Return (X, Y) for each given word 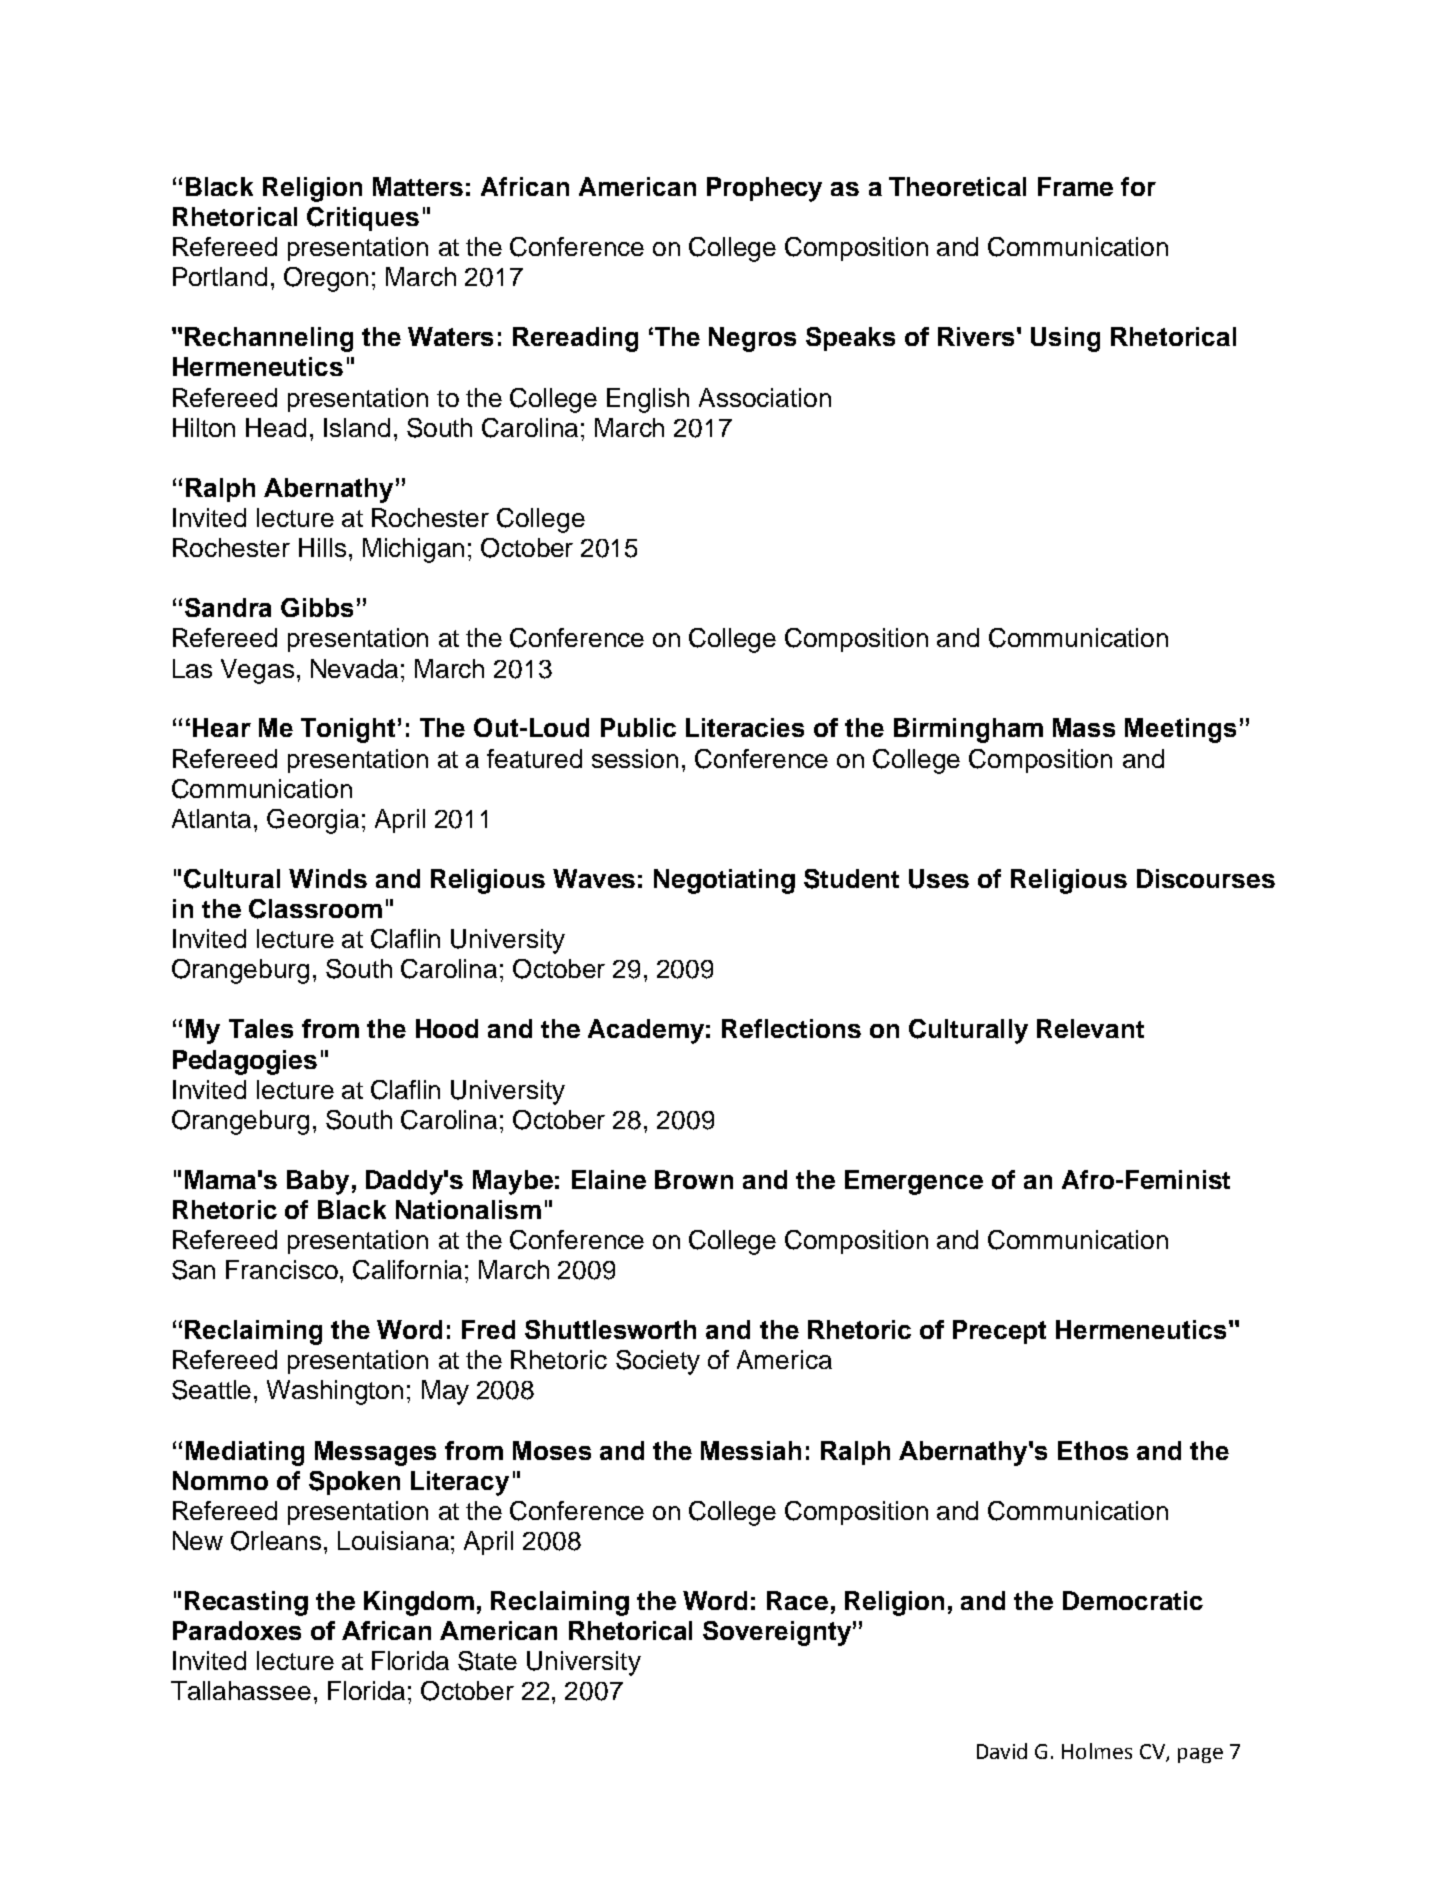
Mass (1084, 727)
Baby (318, 1182)
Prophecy (764, 189)
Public (638, 727)
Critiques (363, 219)
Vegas (257, 671)
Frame (1075, 186)
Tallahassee (241, 1690)
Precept (999, 1332)
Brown (694, 1179)
